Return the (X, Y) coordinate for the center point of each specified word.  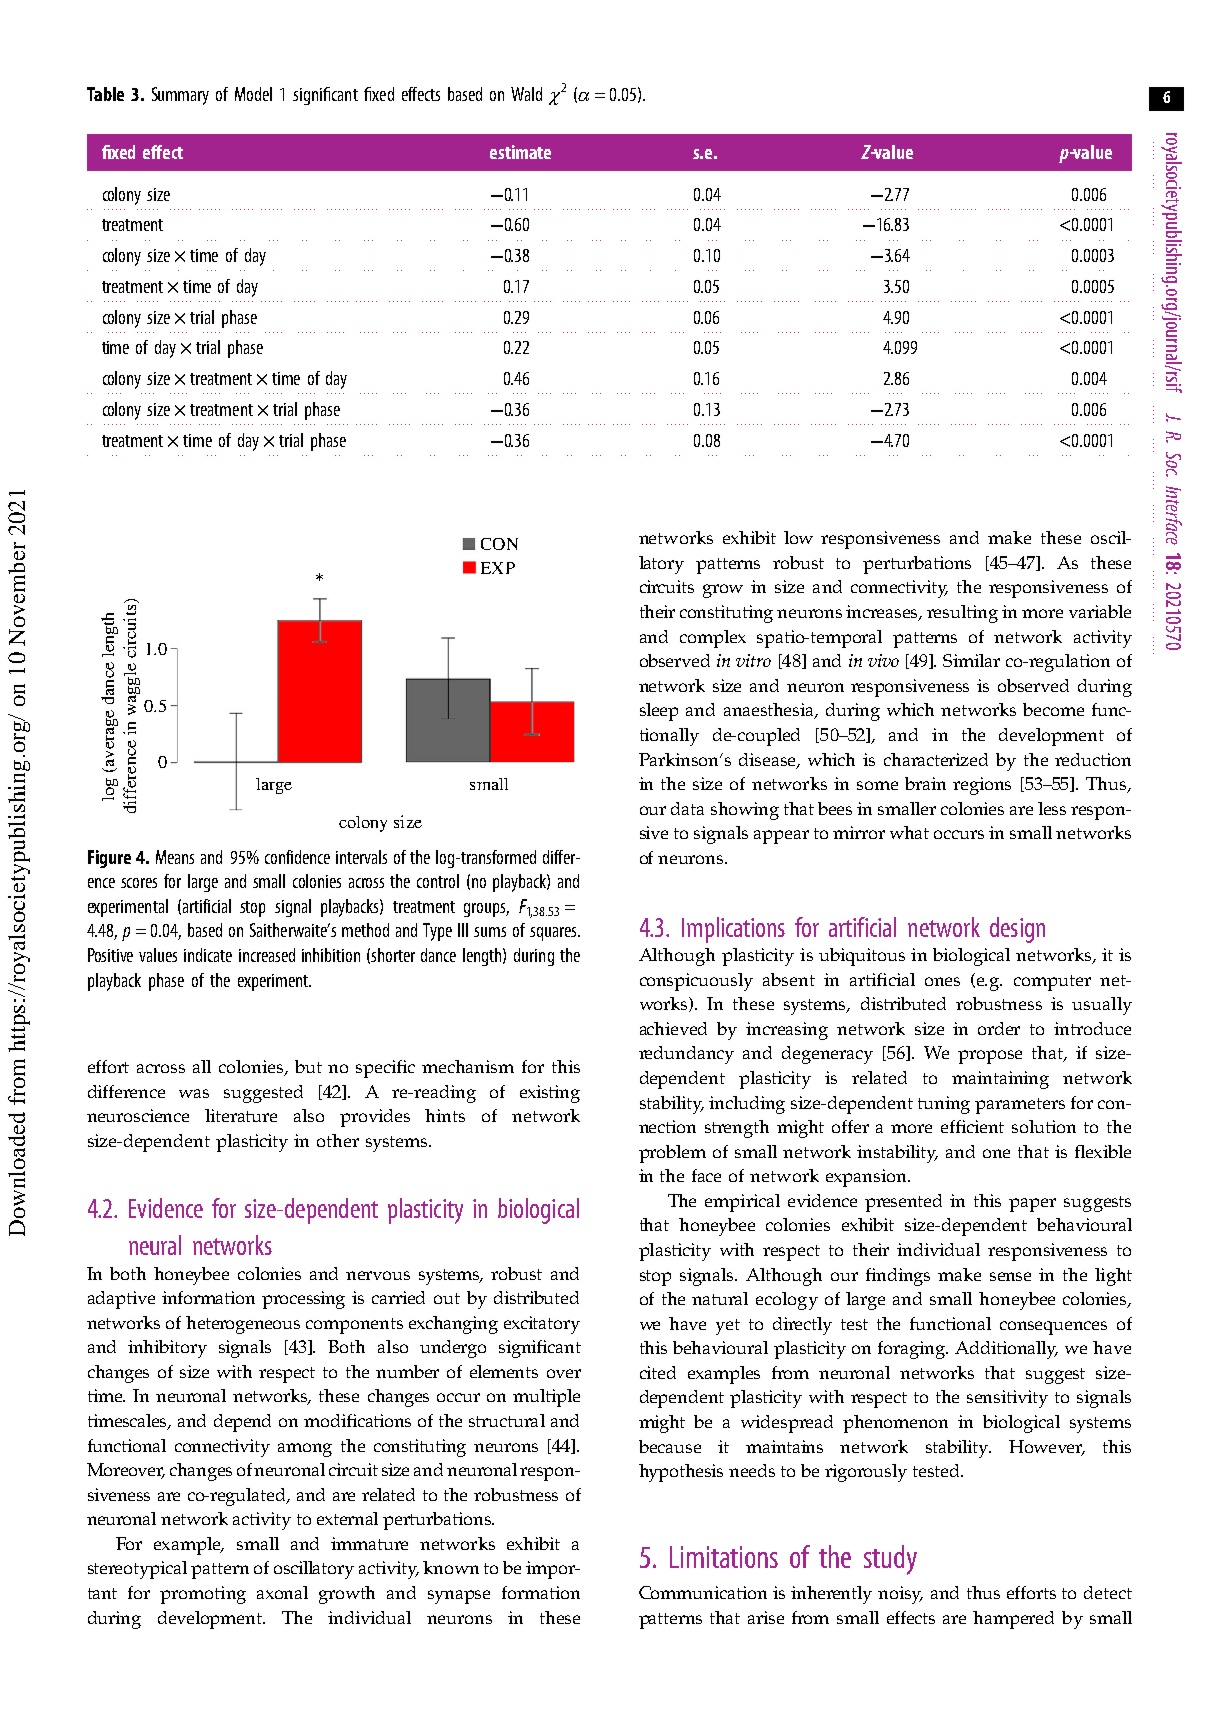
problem (672, 1154)
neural (155, 1245)
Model (253, 94)
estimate (520, 152)
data (687, 808)
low (798, 537)
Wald (526, 94)
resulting (962, 614)
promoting (203, 1595)
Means (175, 857)
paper (1032, 1205)
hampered (1013, 1620)
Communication (703, 1592)
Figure (109, 859)
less (1052, 808)
